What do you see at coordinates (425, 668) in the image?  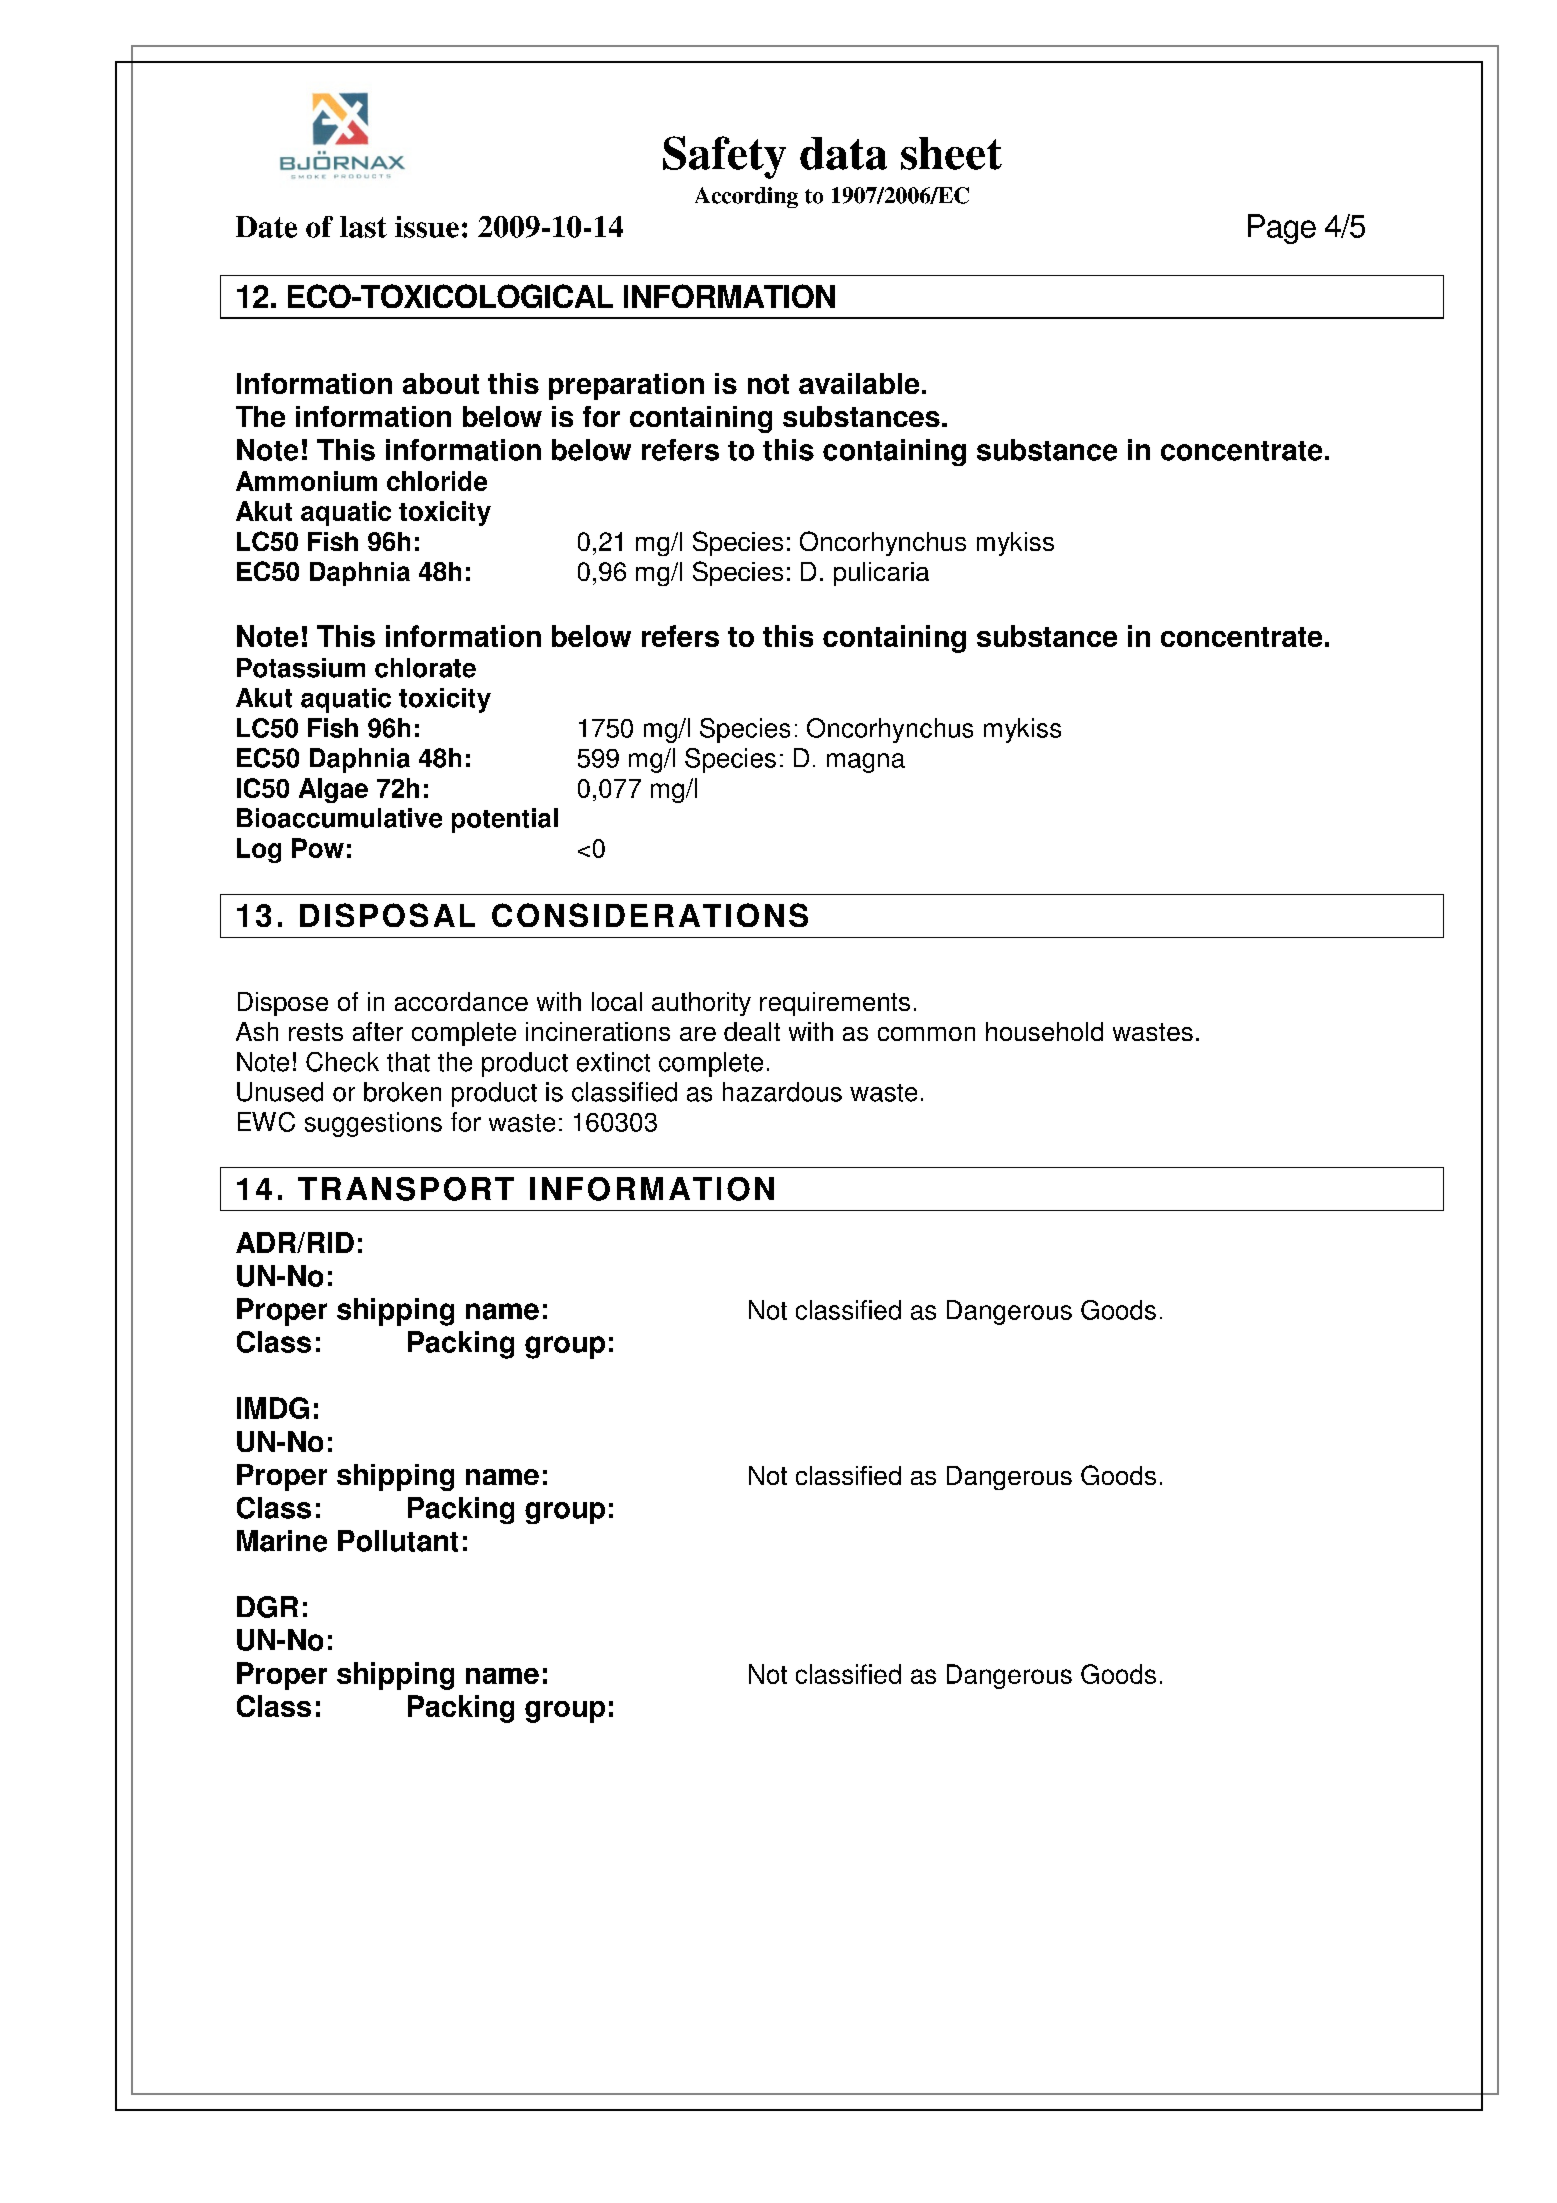 I see `chlorate` at bounding box center [425, 668].
